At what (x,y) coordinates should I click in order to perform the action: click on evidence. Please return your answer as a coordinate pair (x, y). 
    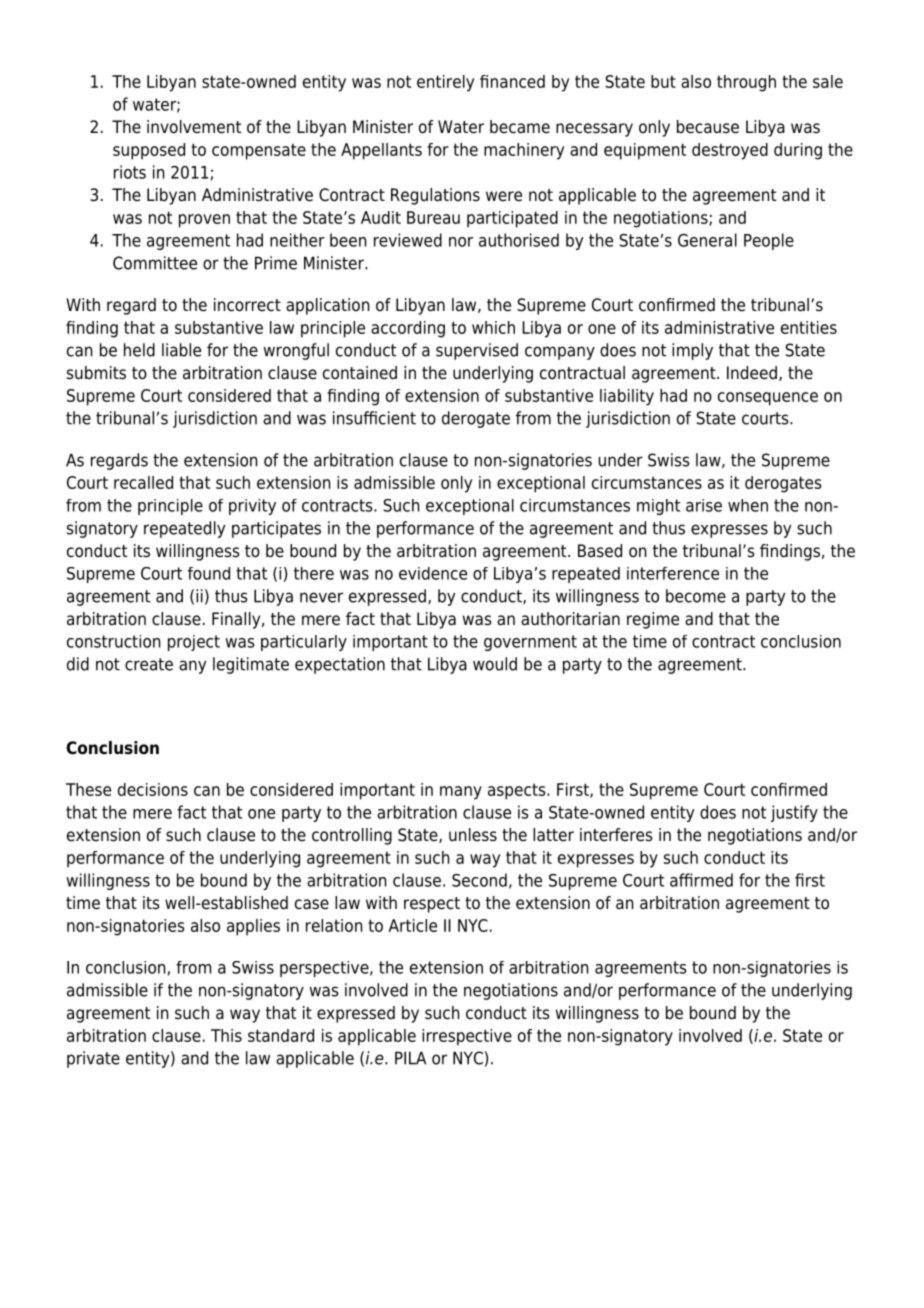
    Looking at the image, I should click on (433, 573).
